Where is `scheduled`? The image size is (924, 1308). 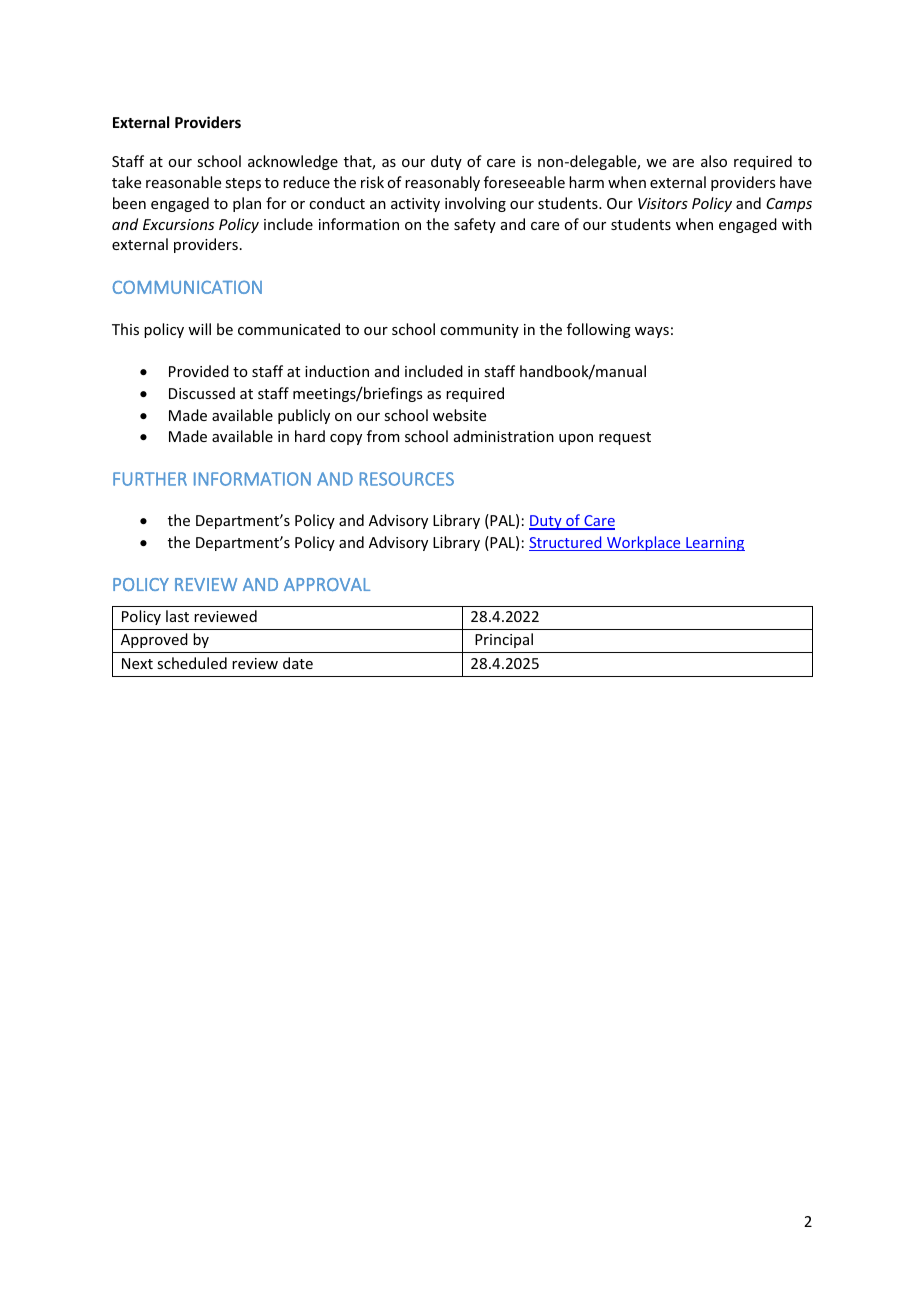 scheduled is located at coordinates (192, 663).
